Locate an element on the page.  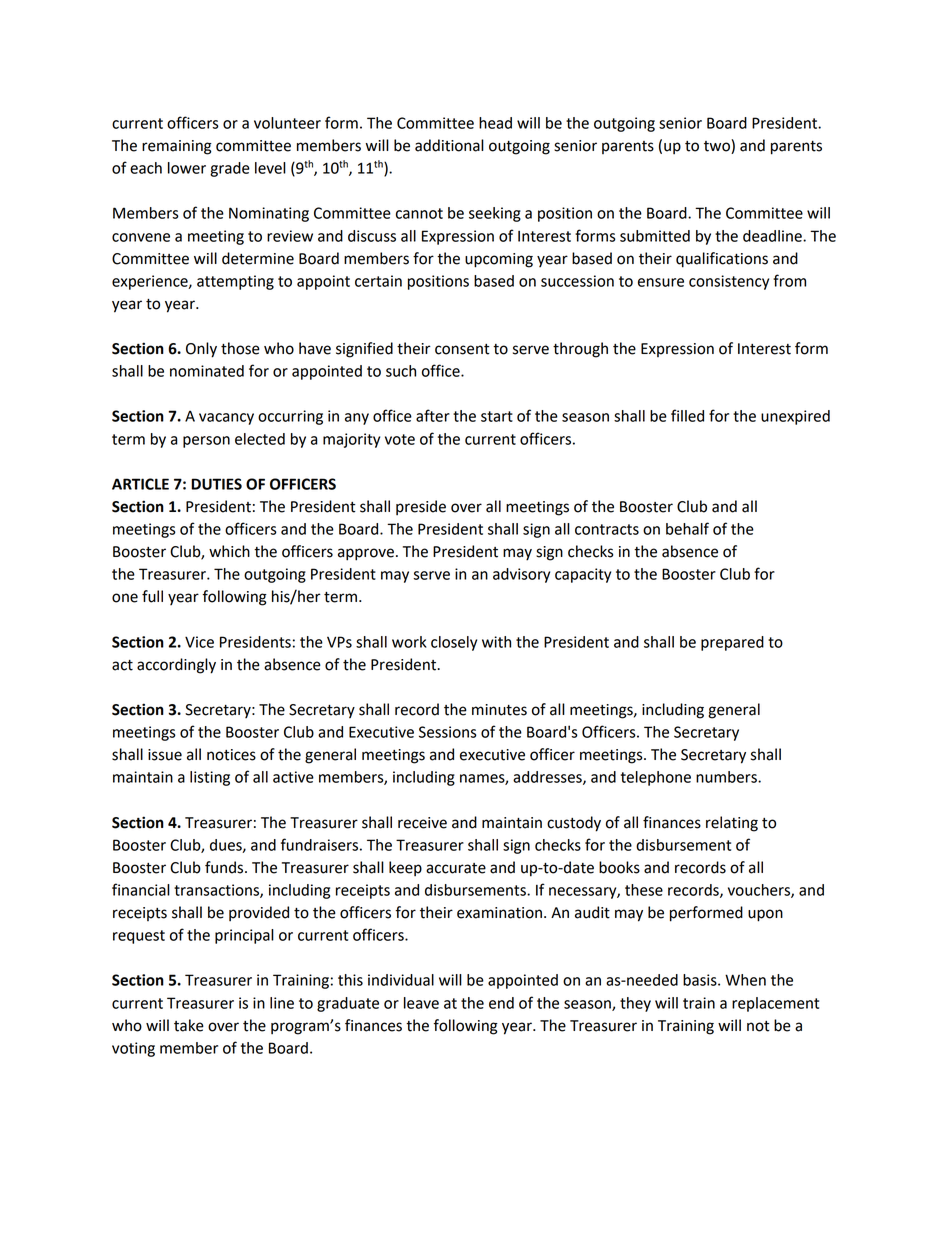
prepared is located at coordinates (732, 643).
